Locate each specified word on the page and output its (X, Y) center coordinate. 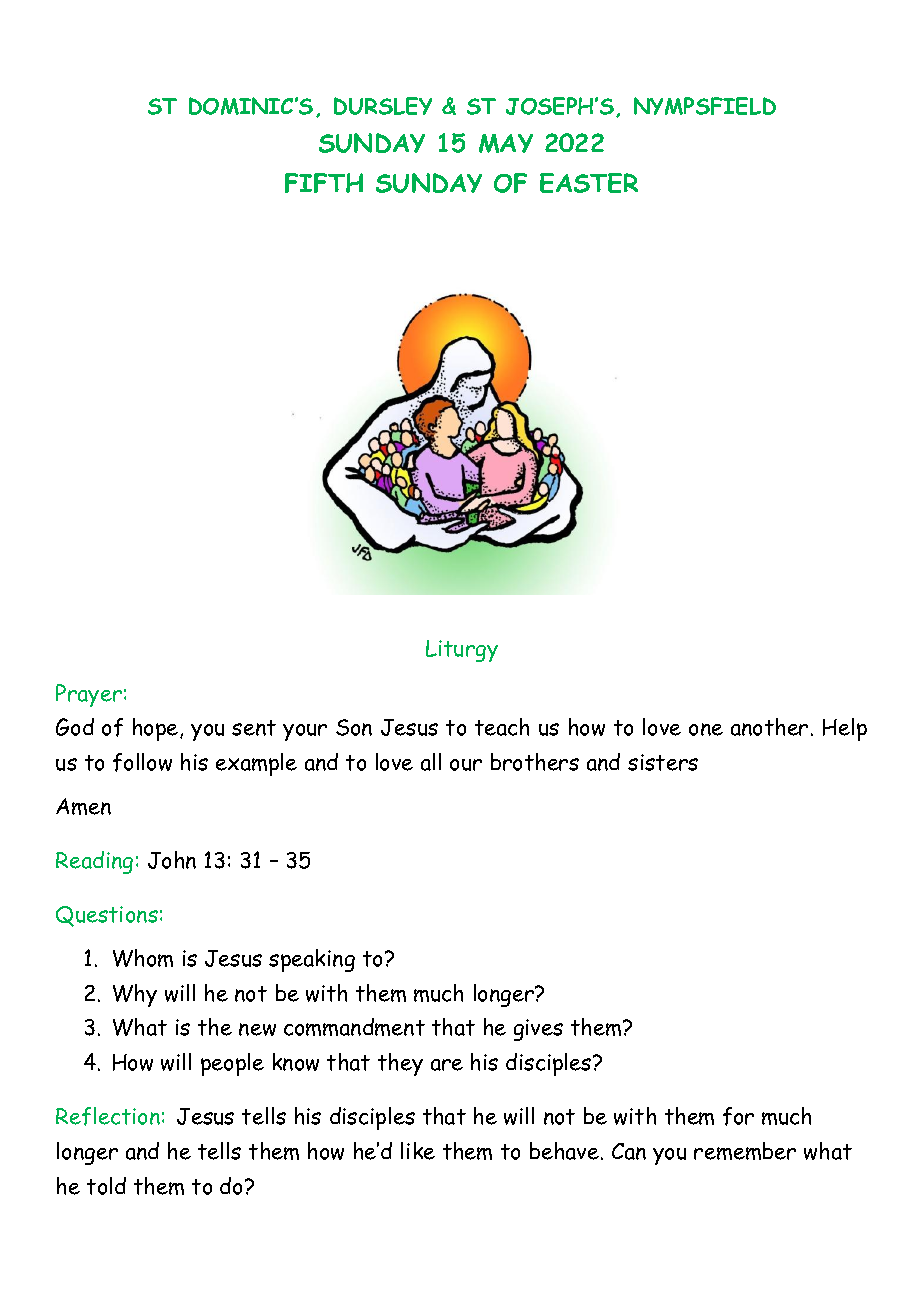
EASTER (589, 183)
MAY (506, 143)
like (418, 1151)
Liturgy (462, 651)
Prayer (89, 695)
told (106, 1186)
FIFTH (324, 183)
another (769, 727)
